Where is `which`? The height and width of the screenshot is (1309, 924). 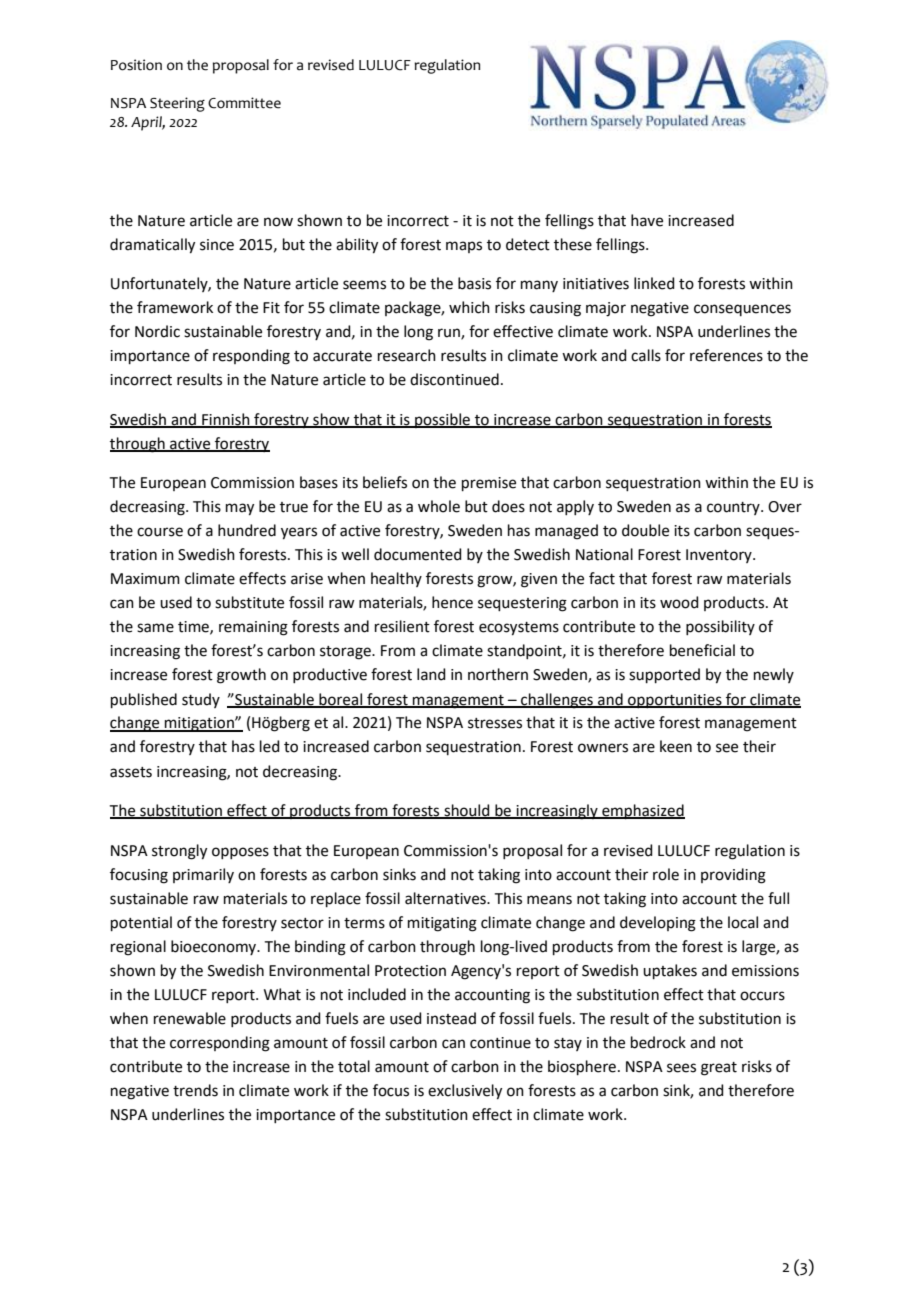 which is located at coordinates (469, 307).
